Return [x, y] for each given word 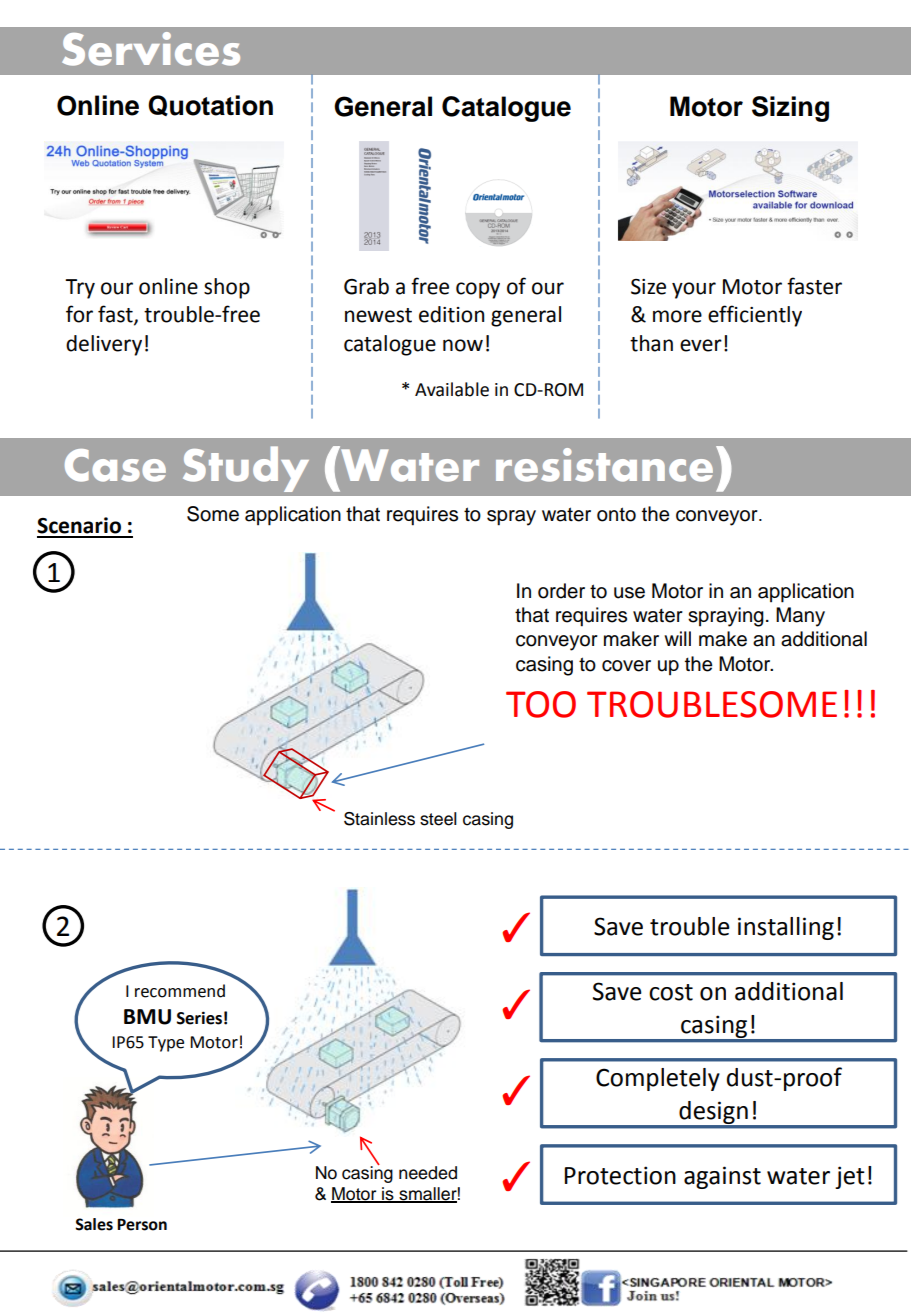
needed [428, 1173]
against [722, 1177]
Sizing [790, 109]
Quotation [210, 105]
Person [142, 1225]
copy [478, 290]
